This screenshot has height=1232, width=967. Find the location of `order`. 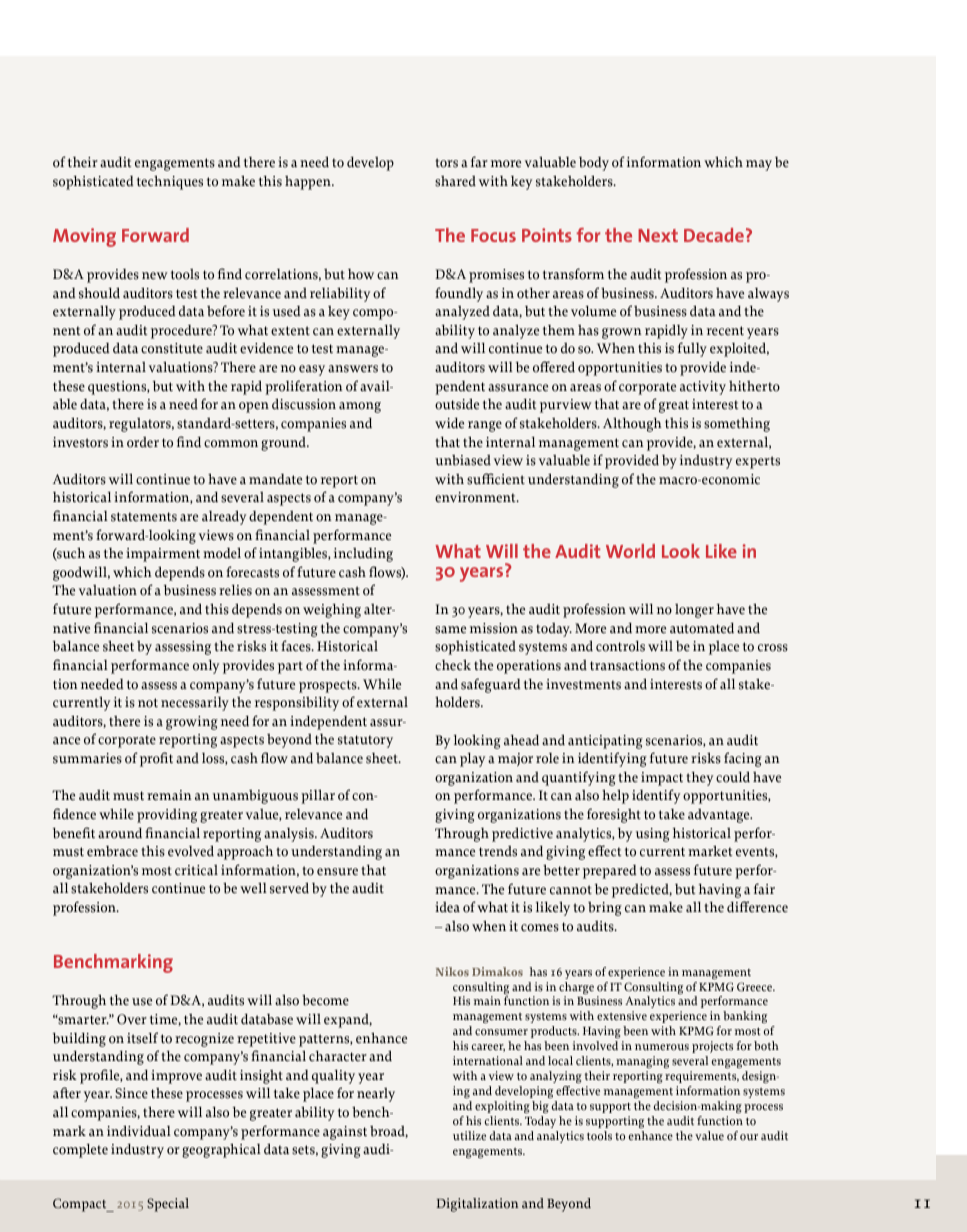

order is located at coordinates (143, 442).
